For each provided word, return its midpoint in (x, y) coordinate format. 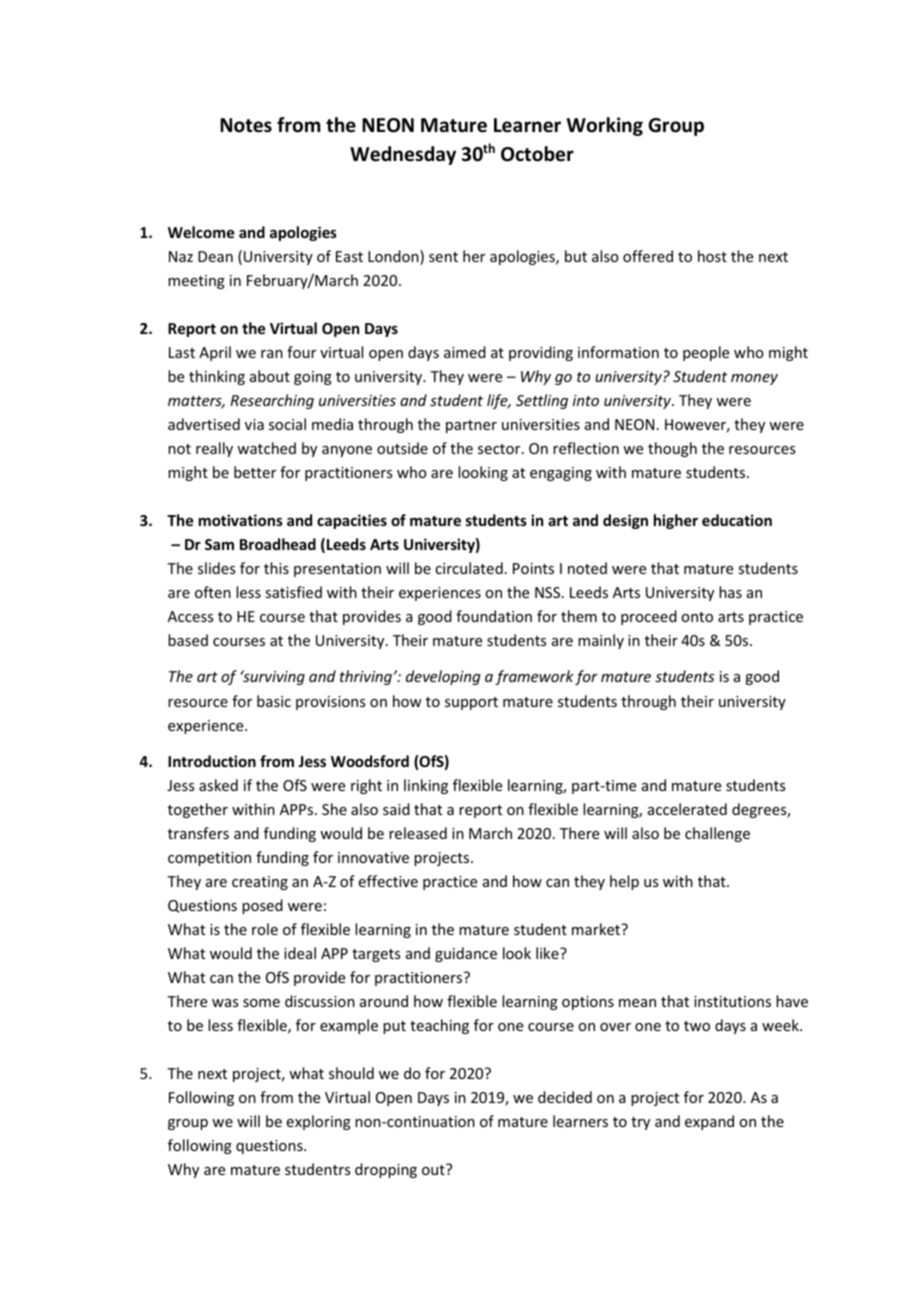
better (255, 472)
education (737, 520)
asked (218, 785)
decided (565, 1097)
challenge (717, 834)
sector (500, 449)
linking (426, 786)
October (537, 154)
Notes (246, 125)
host (712, 256)
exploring (319, 1122)
